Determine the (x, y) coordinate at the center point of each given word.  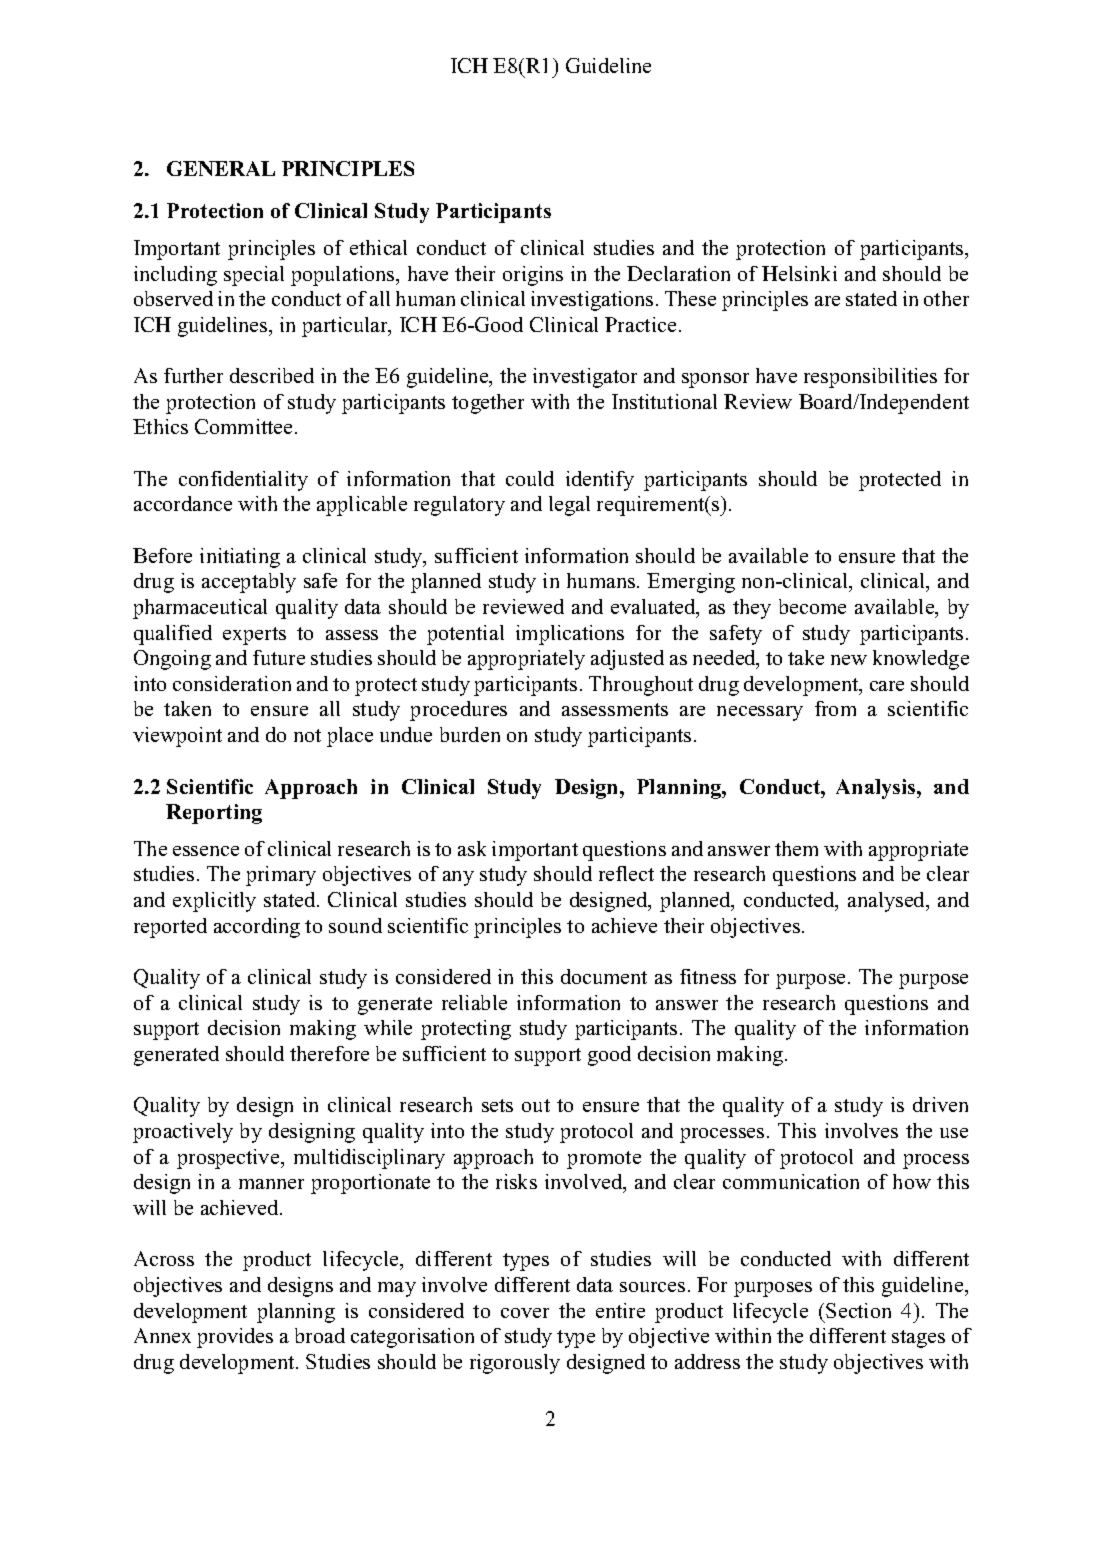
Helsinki (799, 273)
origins (533, 276)
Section (858, 1310)
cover (525, 1313)
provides (235, 1338)
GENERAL (221, 168)
